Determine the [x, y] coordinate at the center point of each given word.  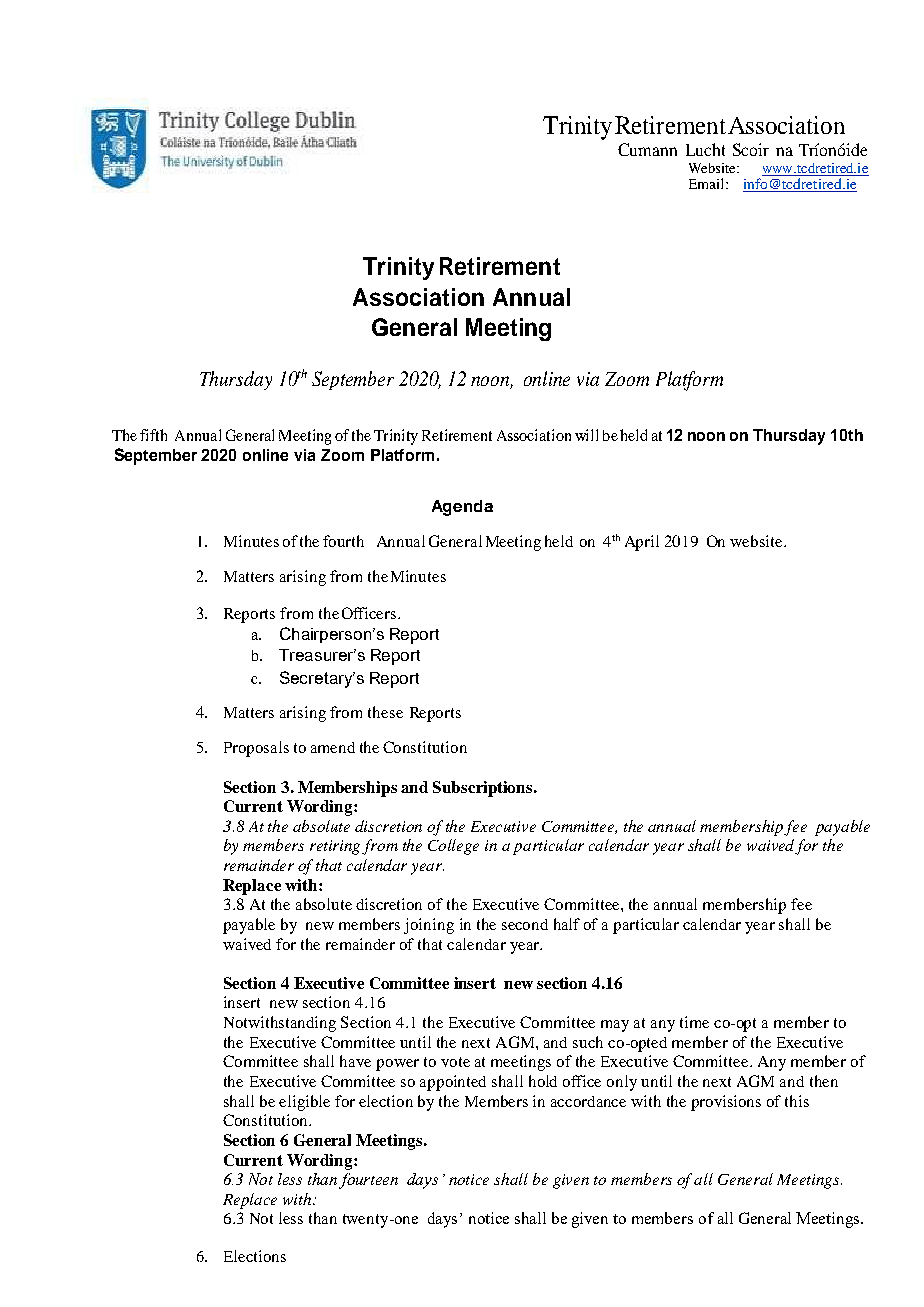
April [642, 543]
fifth [153, 435]
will [586, 435]
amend [333, 747]
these [385, 712]
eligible [304, 1103]
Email [708, 183]
